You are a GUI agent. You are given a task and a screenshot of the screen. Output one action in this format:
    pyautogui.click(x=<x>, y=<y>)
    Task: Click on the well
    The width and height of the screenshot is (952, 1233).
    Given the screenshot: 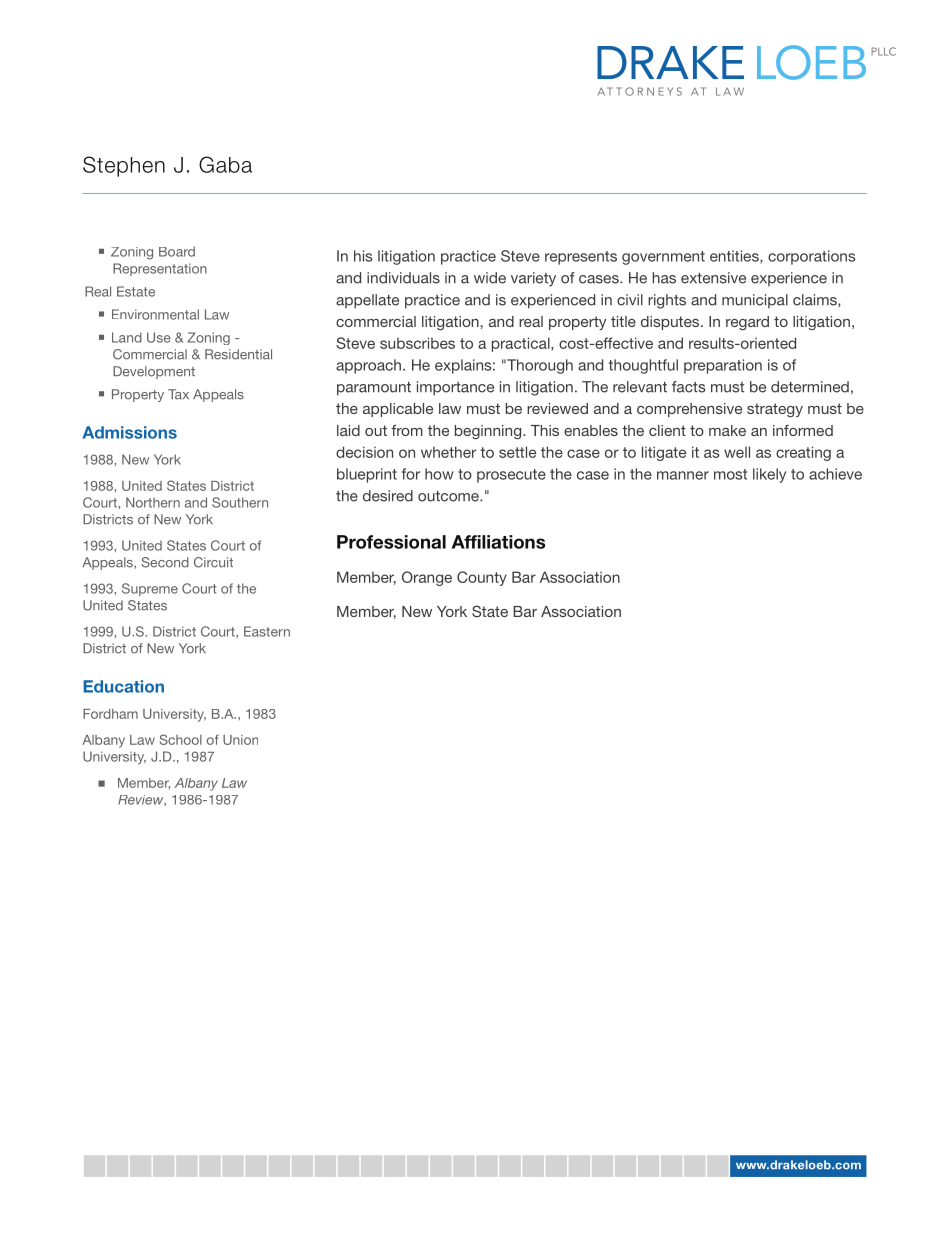 What is the action you would take?
    pyautogui.click(x=737, y=452)
